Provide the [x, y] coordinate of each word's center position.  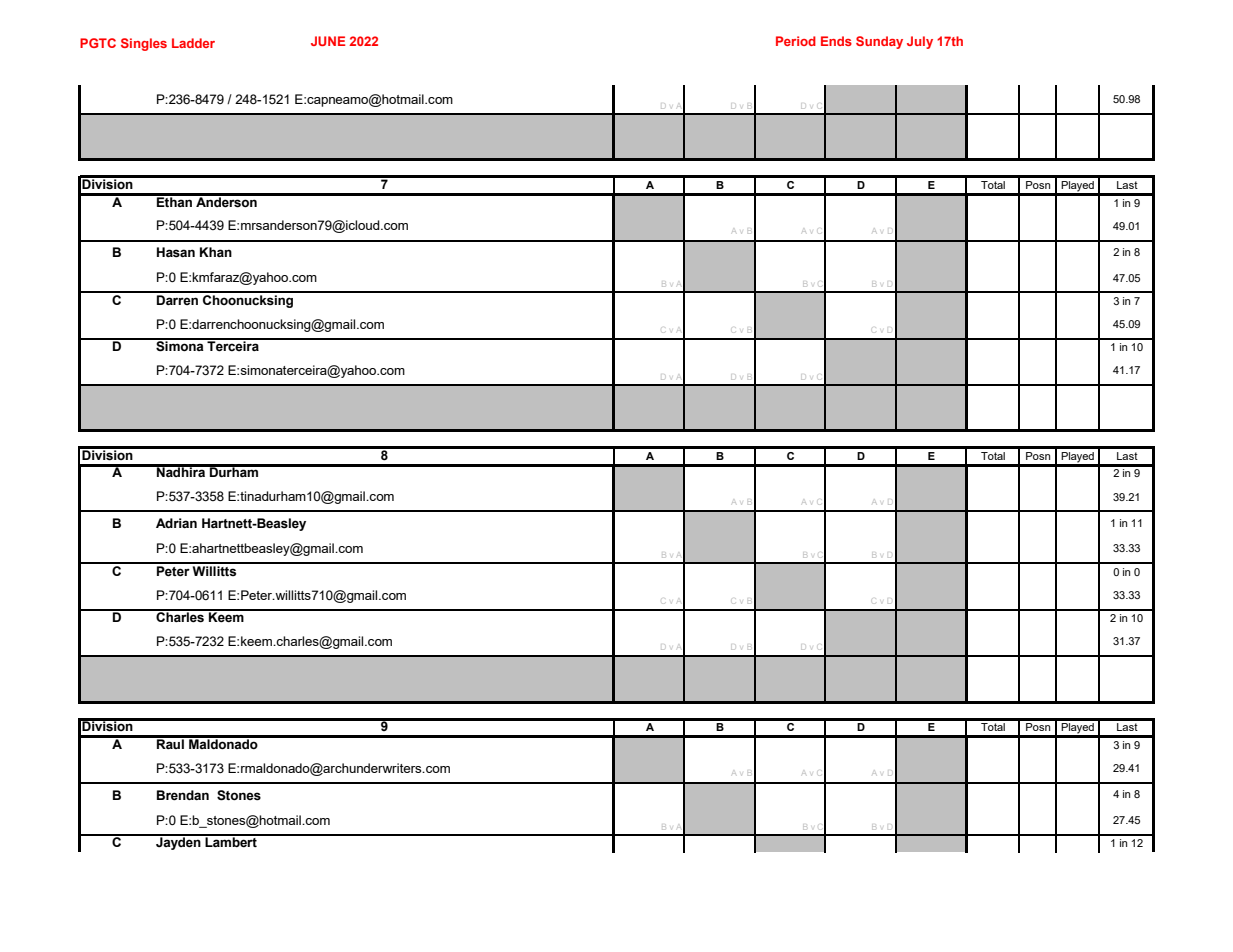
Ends [836, 41]
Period [796, 41]
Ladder [193, 43]
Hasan [176, 252]
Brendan [183, 795]
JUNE [328, 41]
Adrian [176, 523]
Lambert [231, 841]
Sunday [879, 42]
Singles [144, 44]
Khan [216, 252]
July [920, 42]
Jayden [178, 842]
